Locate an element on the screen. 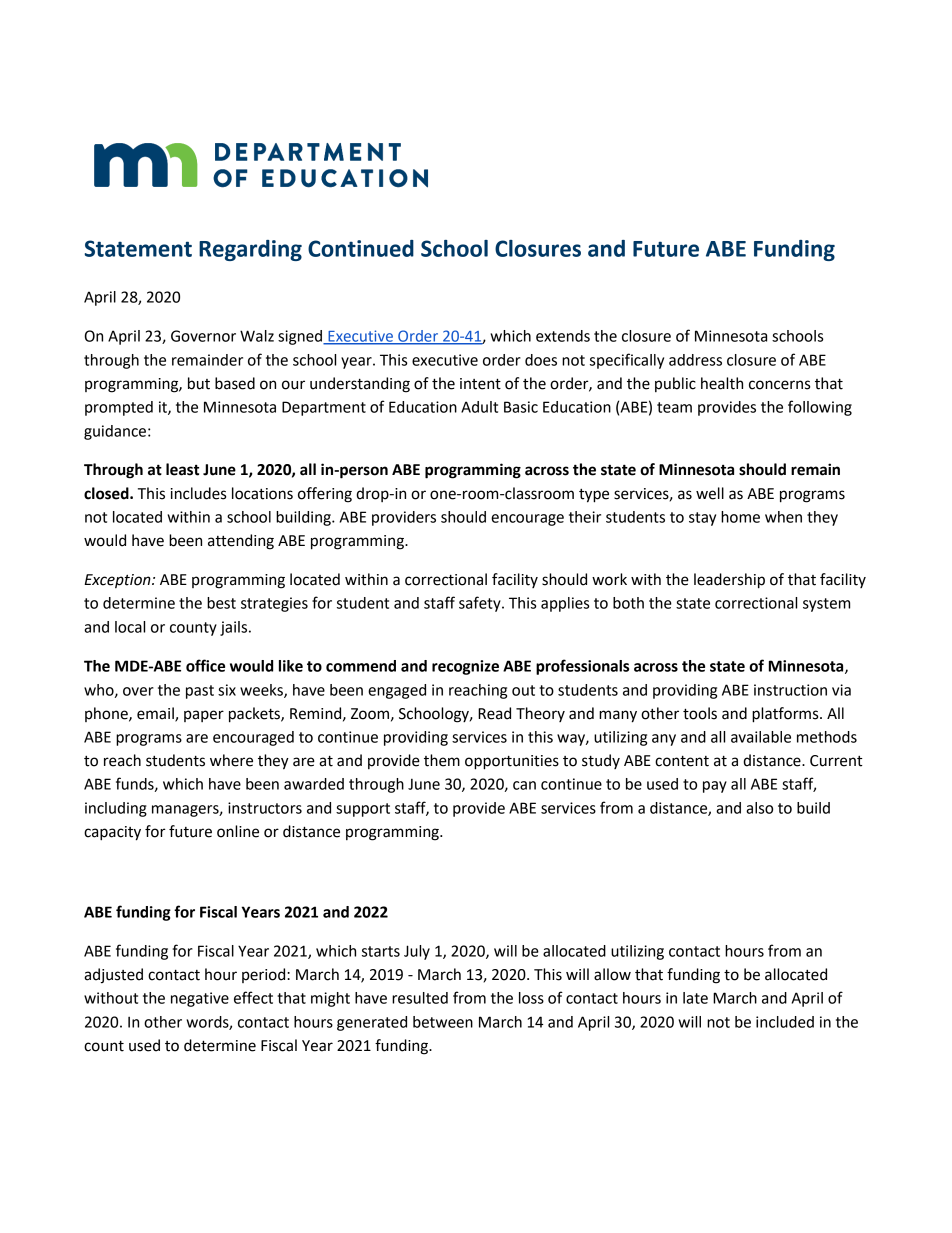 The image size is (952, 1233). included is located at coordinates (785, 1022).
